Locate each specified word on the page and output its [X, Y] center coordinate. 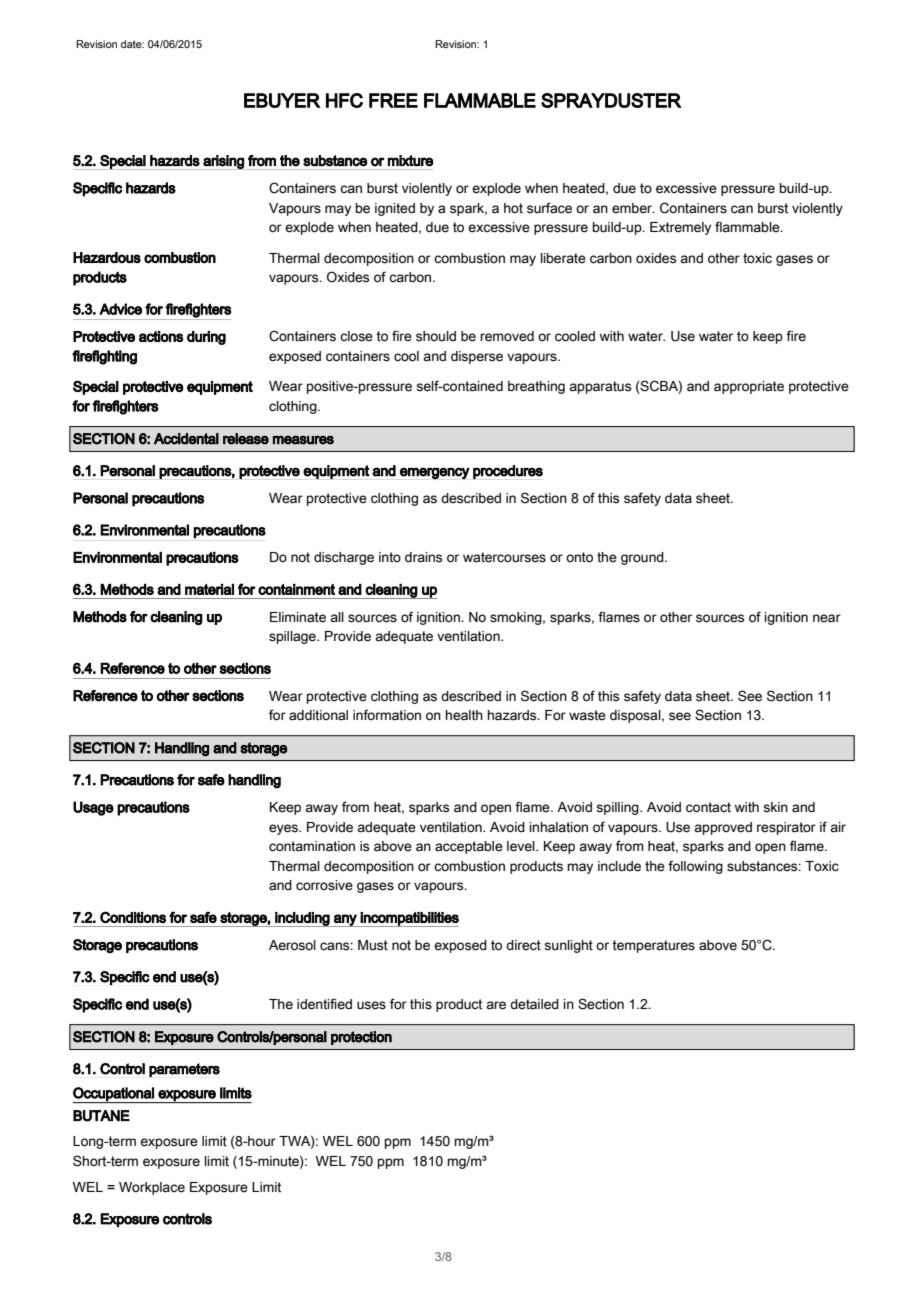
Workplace [152, 1188]
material [209, 589]
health [464, 715]
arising [223, 162]
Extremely [680, 228]
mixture [410, 161]
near [827, 618]
